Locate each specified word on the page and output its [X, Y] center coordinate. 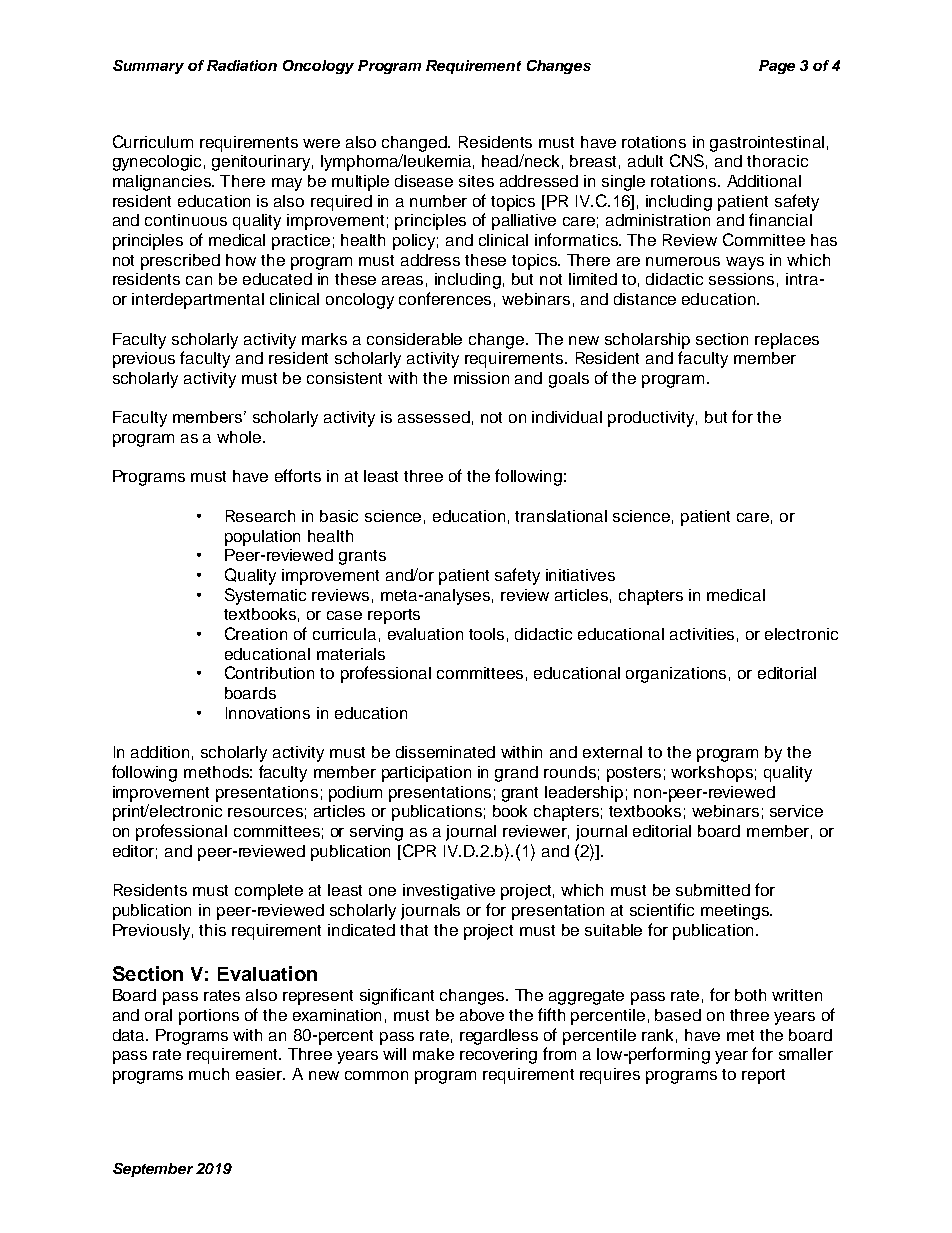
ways [745, 263]
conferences [445, 298]
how [241, 260]
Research [260, 516]
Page [777, 67]
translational [561, 516]
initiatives [580, 575]
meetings [736, 912]
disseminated [445, 752]
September [153, 1170]
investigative [449, 892]
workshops [712, 774]
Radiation [242, 65]
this [212, 930]
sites [476, 181]
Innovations [268, 713]
